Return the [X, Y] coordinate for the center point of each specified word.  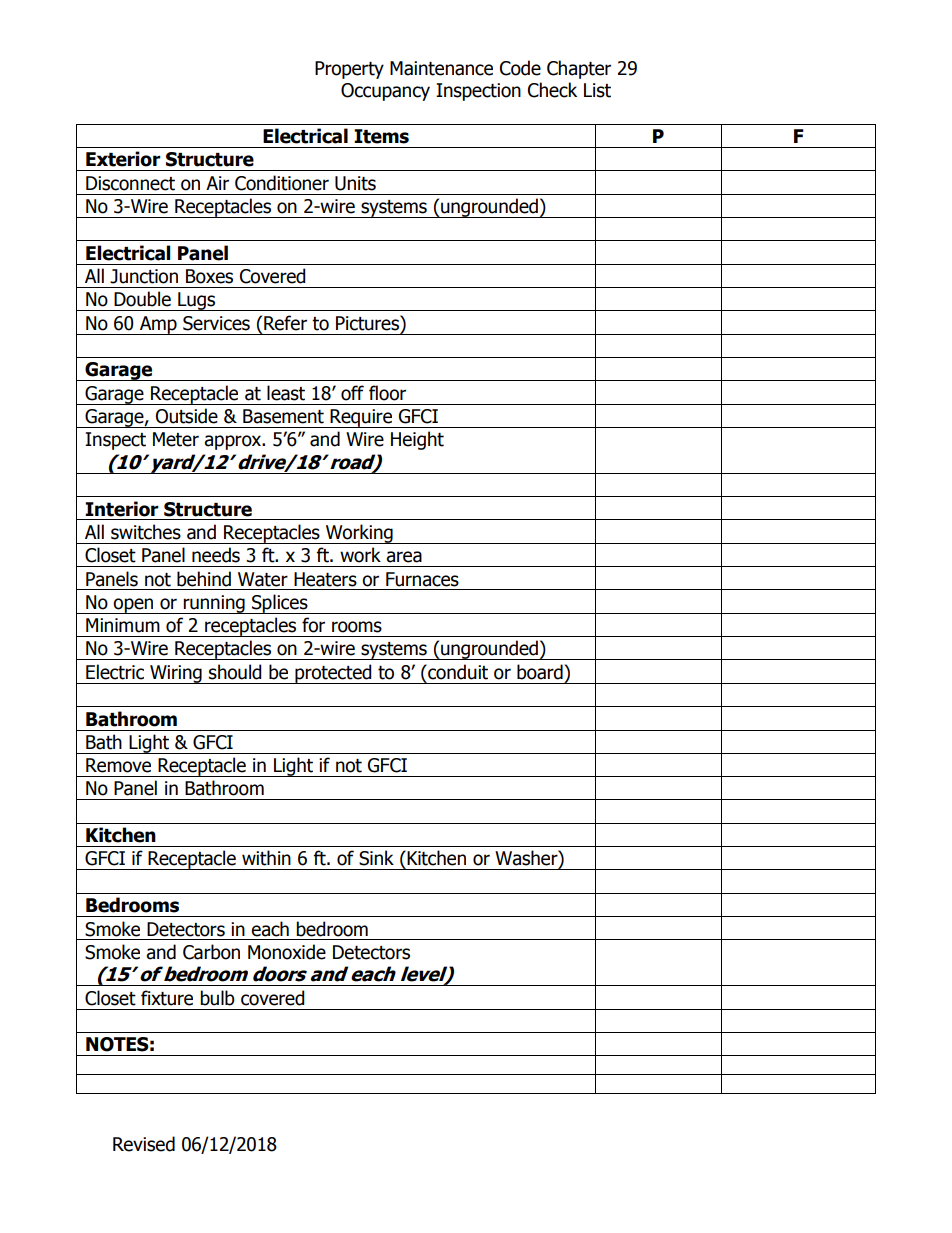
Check [552, 90]
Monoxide [287, 952]
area [404, 557]
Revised [144, 1144]
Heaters [325, 579]
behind [204, 579]
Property [349, 70]
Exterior [123, 159]
